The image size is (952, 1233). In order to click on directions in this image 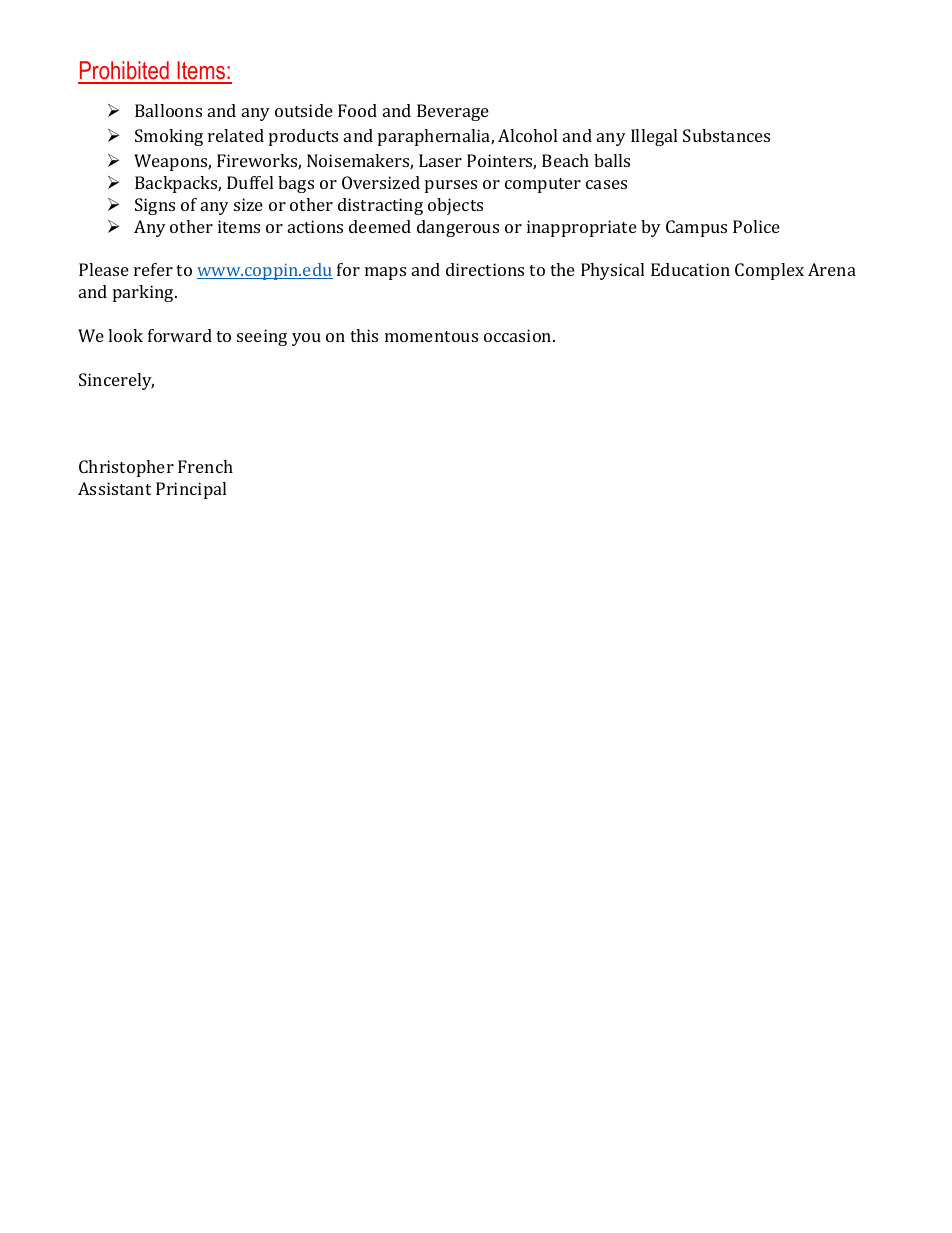, I will do `click(485, 269)`.
